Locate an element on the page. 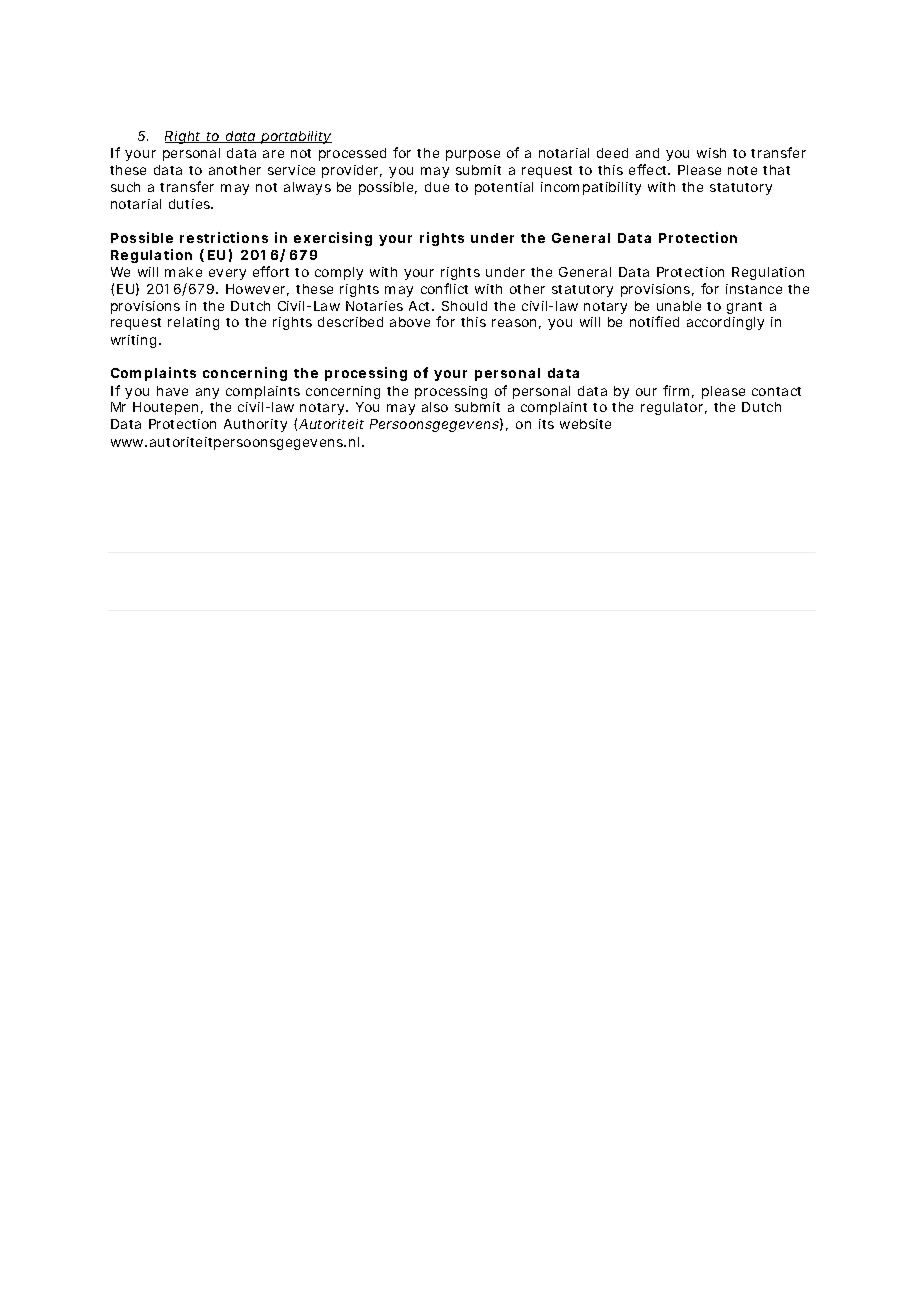 The image size is (924, 1308). above is located at coordinates (410, 322).
